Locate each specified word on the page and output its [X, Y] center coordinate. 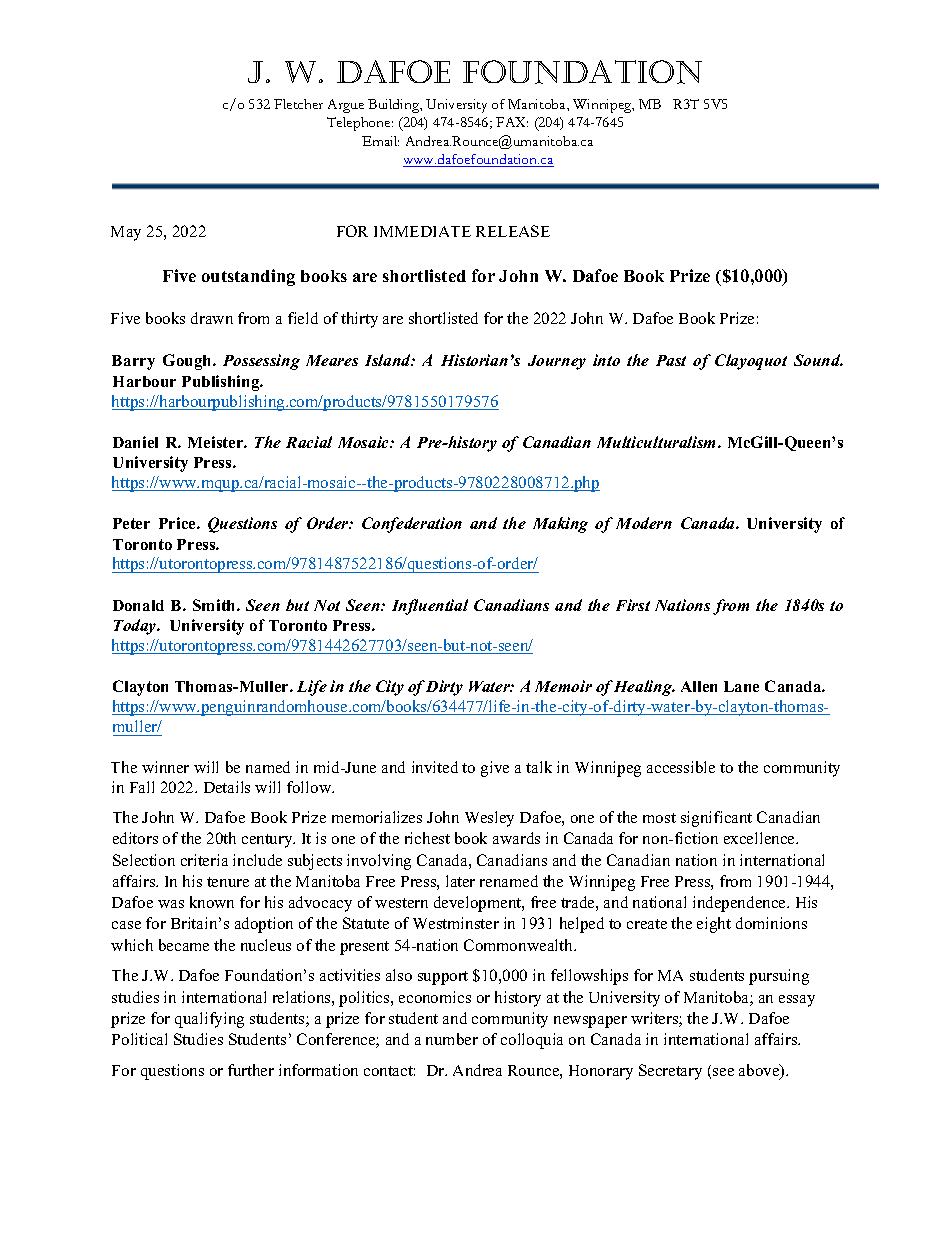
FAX [512, 122]
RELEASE [513, 231]
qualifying [209, 1020]
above [760, 1071]
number [452, 1039]
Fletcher [298, 104]
